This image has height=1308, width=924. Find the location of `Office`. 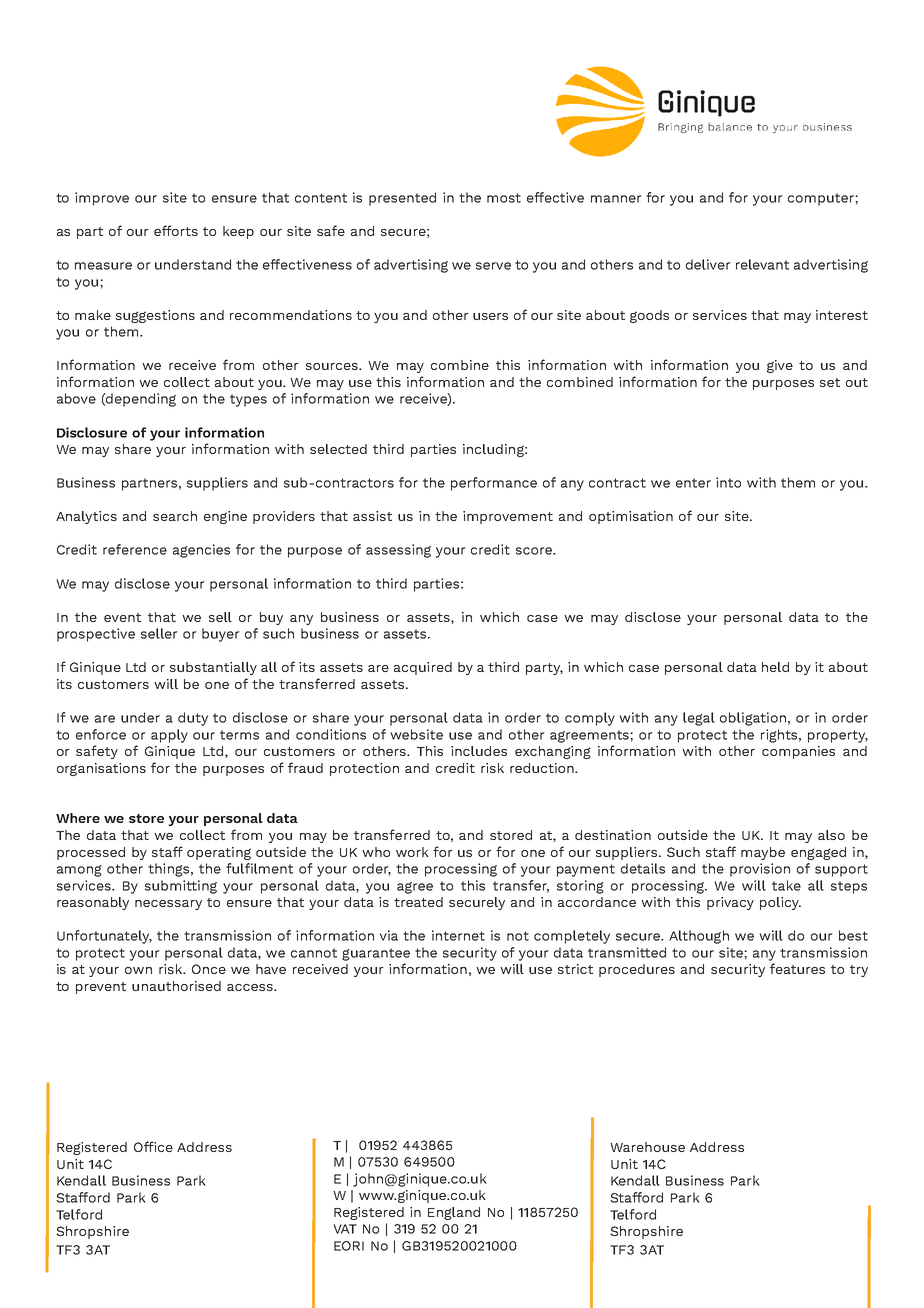

Office is located at coordinates (153, 1146).
